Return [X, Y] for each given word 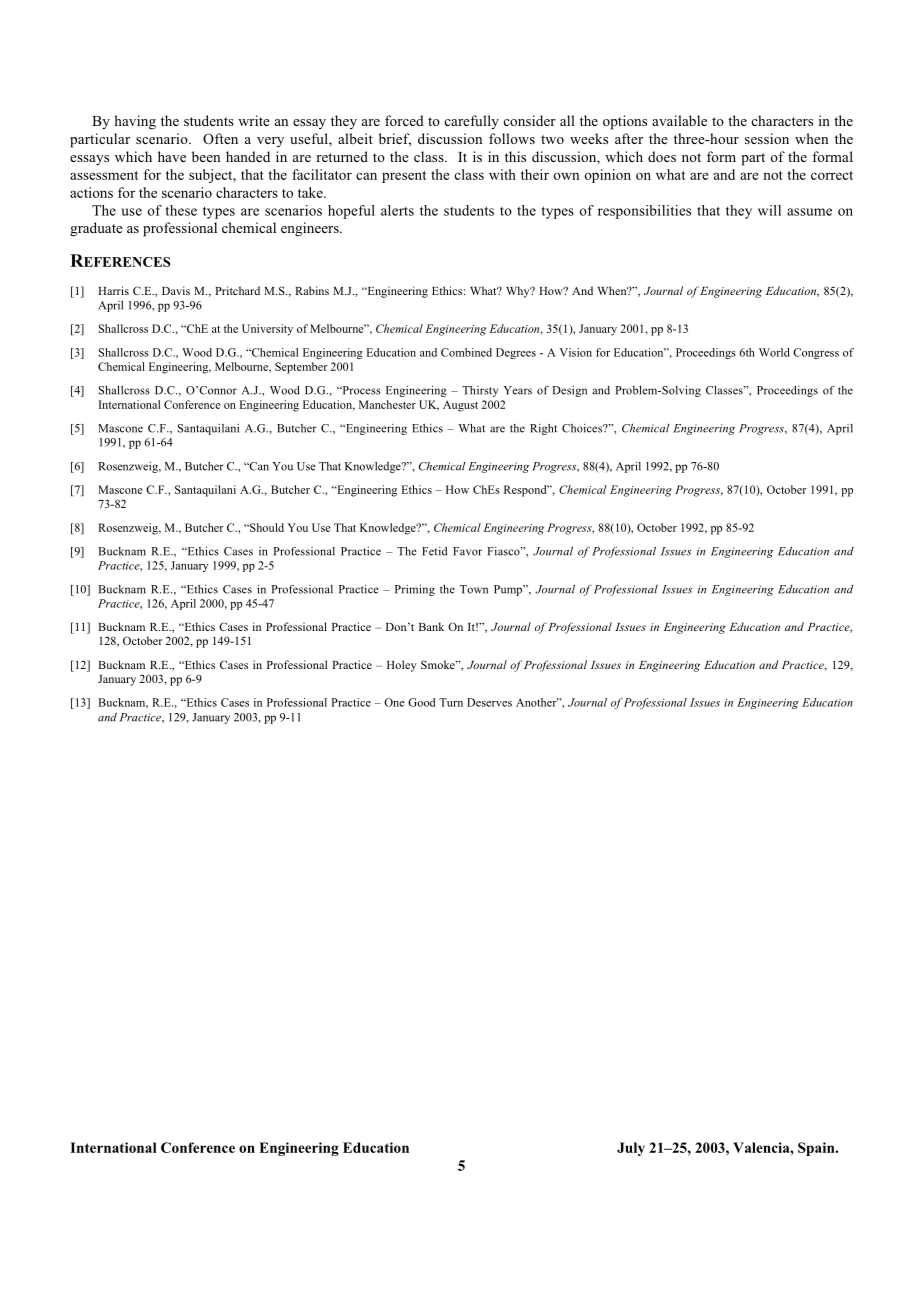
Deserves [489, 702]
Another [537, 702]
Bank [431, 626]
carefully [471, 122]
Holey [402, 666]
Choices [583, 428]
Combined [466, 352]
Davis [176, 290]
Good [421, 702]
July [631, 1149]
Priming [415, 590]
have [172, 156]
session [767, 138]
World [774, 352]
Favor [467, 551]
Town [474, 589]
